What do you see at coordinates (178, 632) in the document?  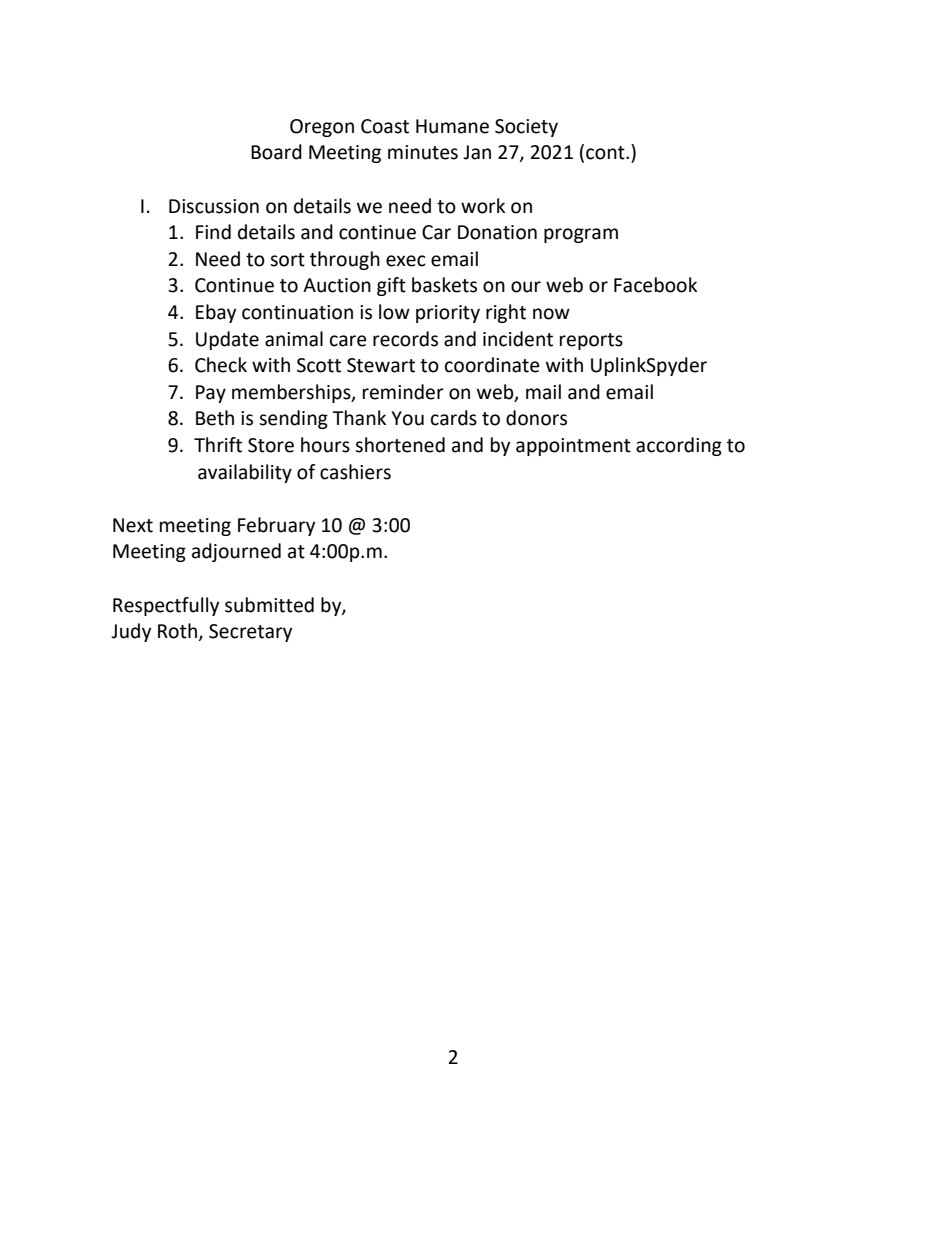 I see `Roth` at bounding box center [178, 632].
